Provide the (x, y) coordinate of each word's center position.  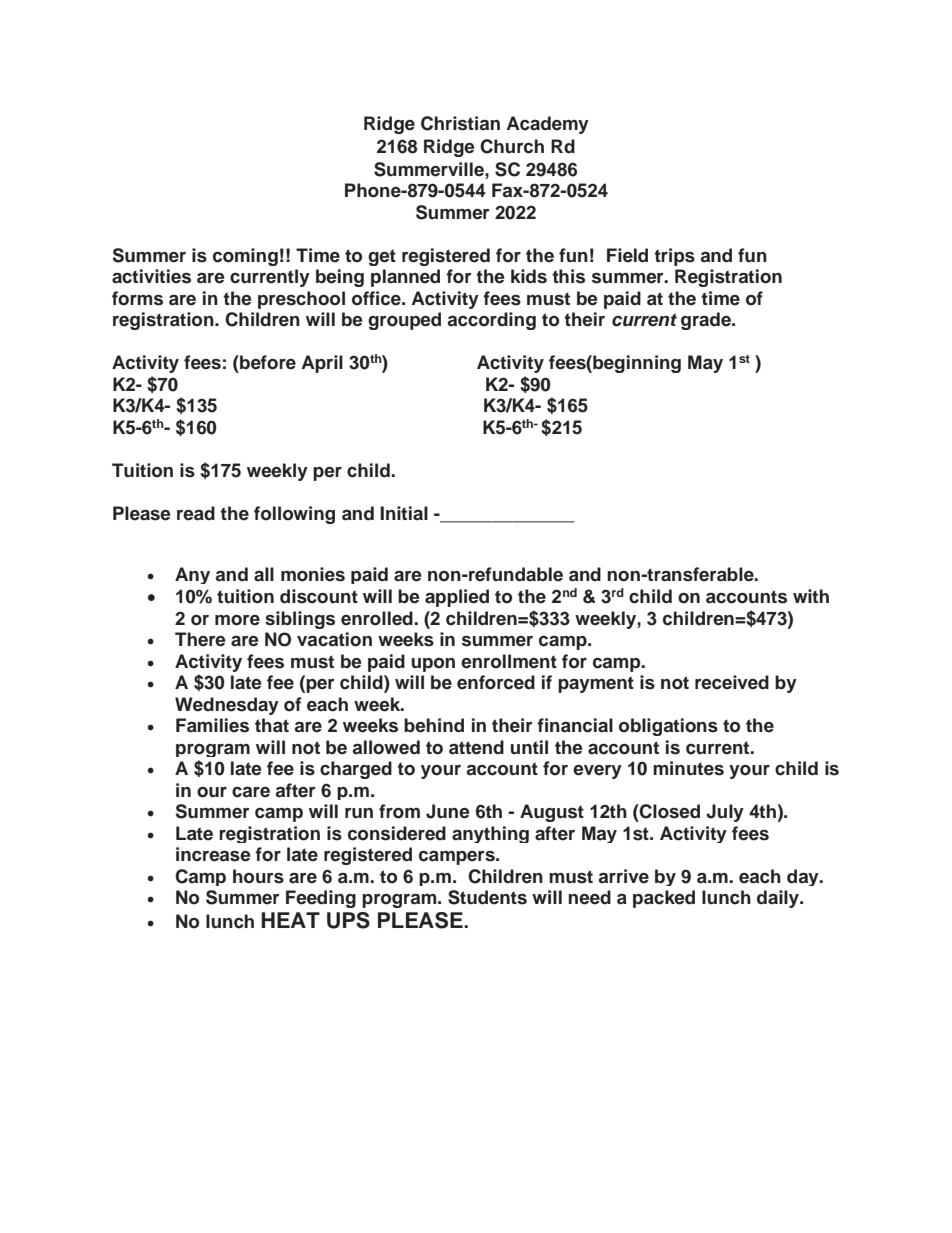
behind (434, 725)
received (732, 682)
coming (245, 257)
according (492, 321)
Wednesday (227, 706)
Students (487, 897)
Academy (547, 125)
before (267, 362)
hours (258, 876)
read (196, 513)
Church (512, 146)
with (811, 596)
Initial (404, 513)
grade (707, 321)
